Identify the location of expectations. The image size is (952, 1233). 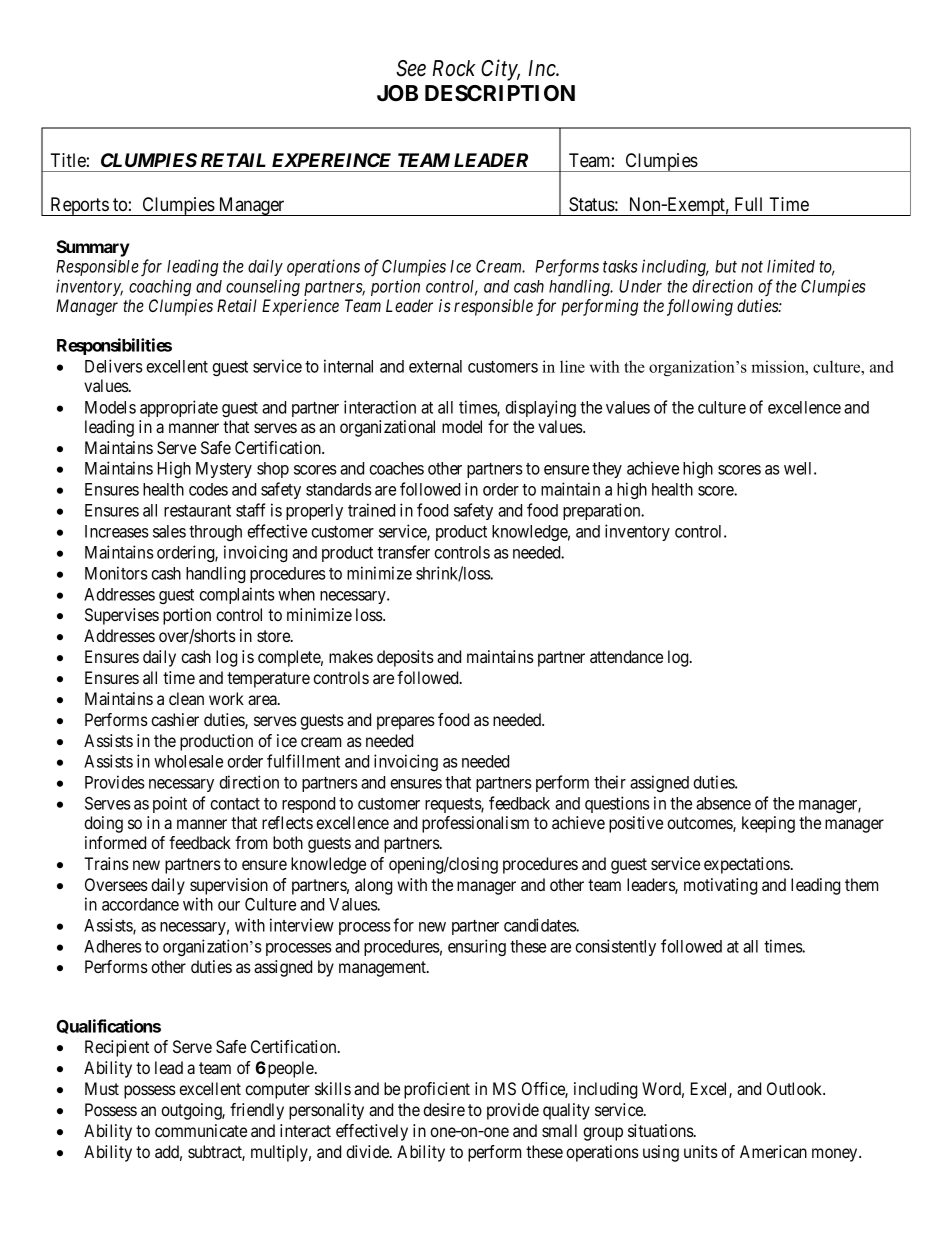
(747, 865).
